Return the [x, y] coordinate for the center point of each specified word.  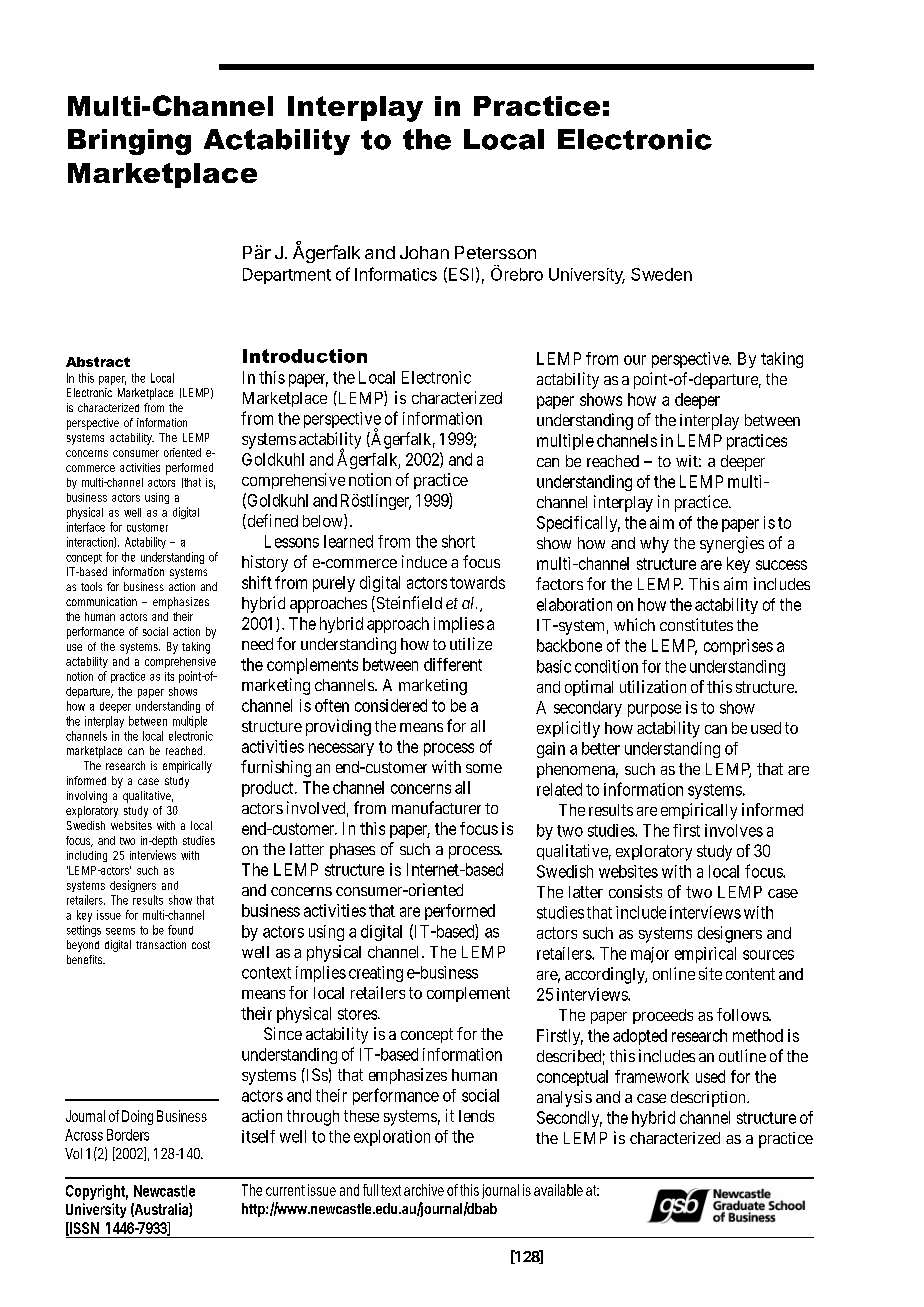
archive [424, 1190]
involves [734, 830]
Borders [128, 1135]
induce [424, 561]
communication [101, 601]
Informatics [396, 274]
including [87, 856]
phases [352, 851]
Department [287, 276]
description [709, 1099]
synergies [732, 544]
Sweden [661, 274]
